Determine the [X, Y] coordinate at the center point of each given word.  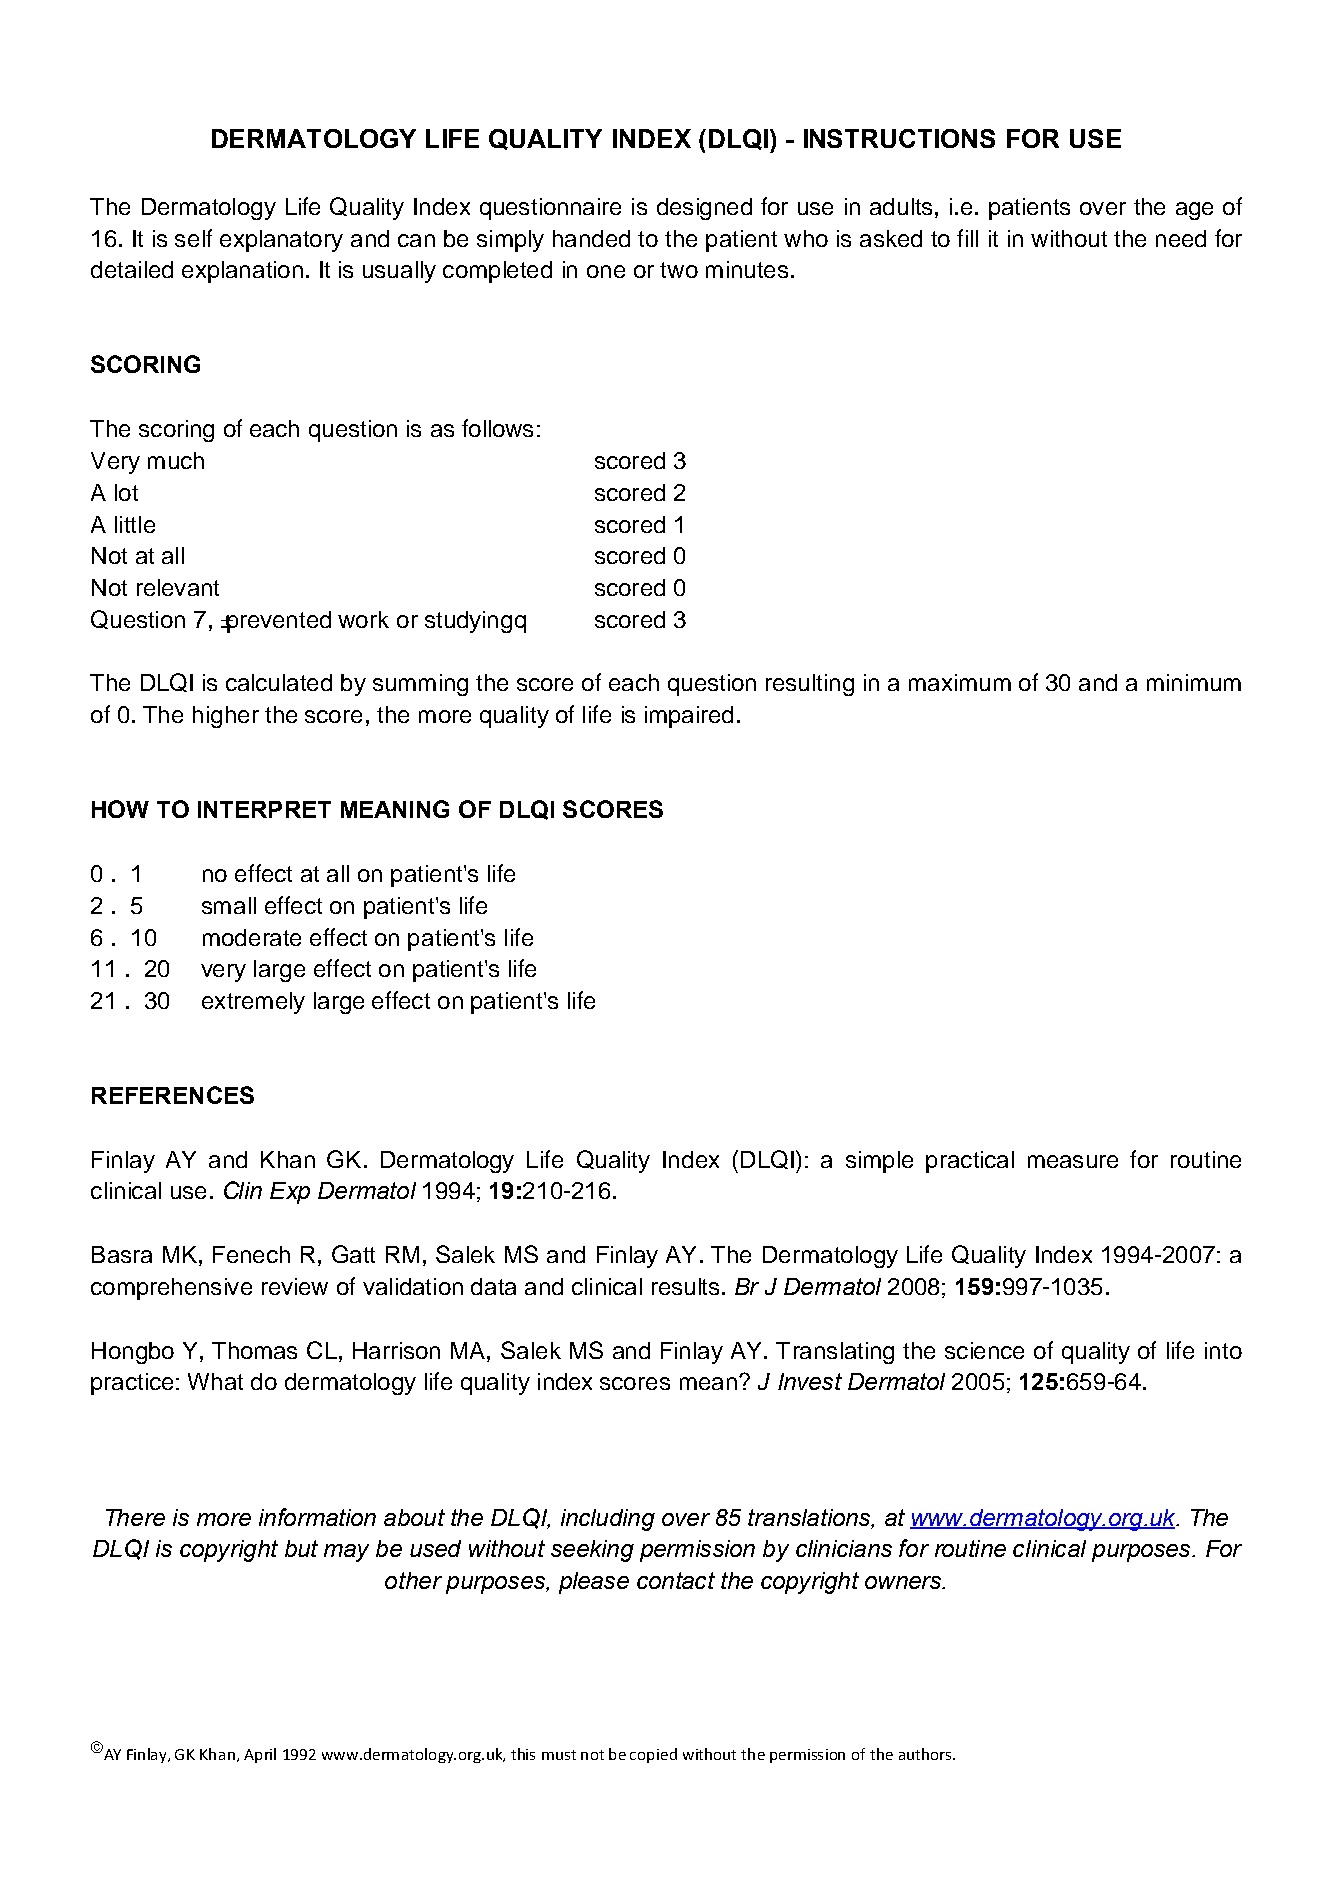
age [1194, 211]
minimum [1194, 682]
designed [704, 209]
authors [926, 1754]
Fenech [251, 1254]
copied [653, 1755]
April [260, 1755]
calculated [279, 682]
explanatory [281, 241]
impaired [689, 717]
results [685, 1286]
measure [1073, 1161]
